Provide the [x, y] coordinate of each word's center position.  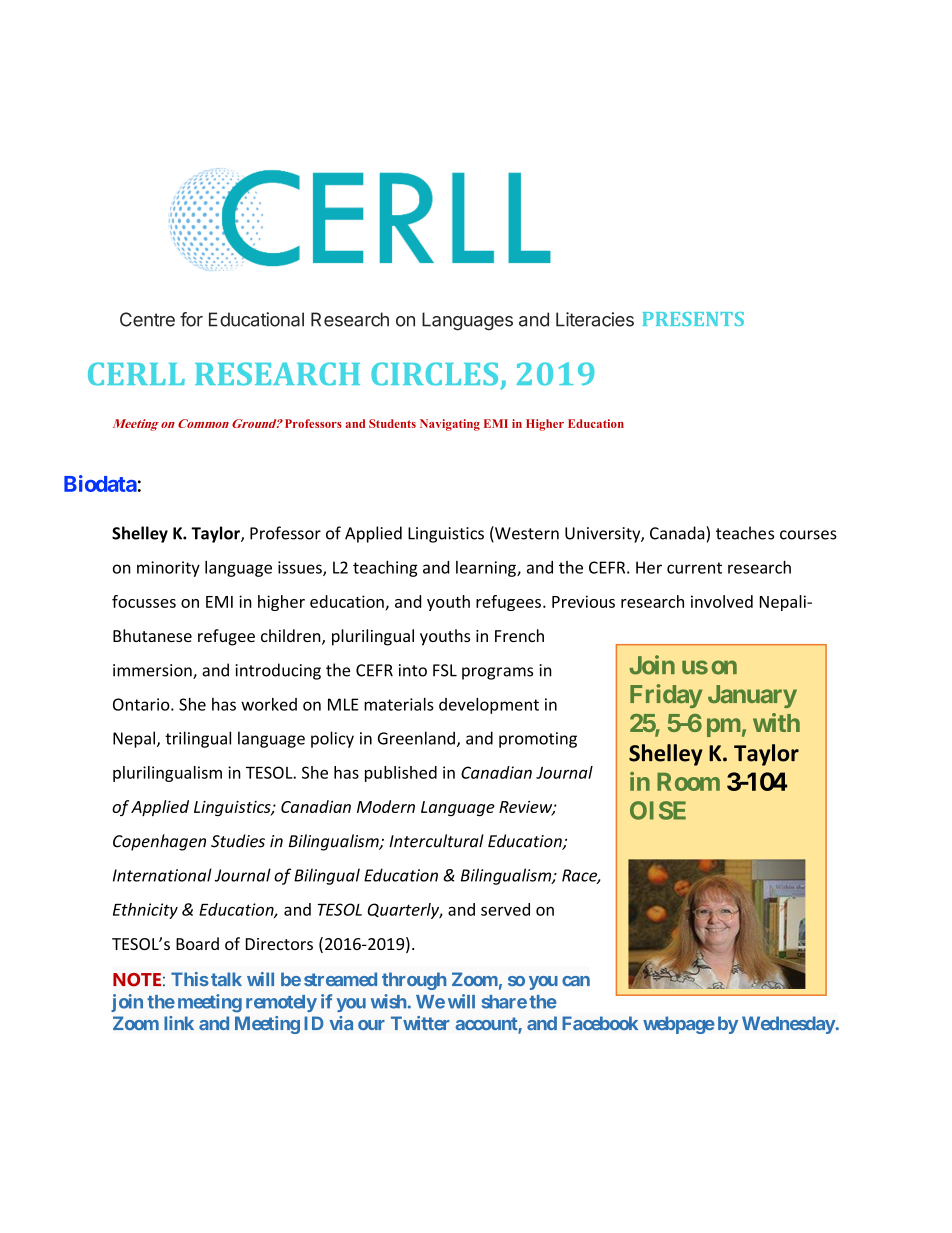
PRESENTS [693, 319]
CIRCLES [434, 374]
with [776, 722]
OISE [658, 810]
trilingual [198, 739]
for [191, 319]
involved [722, 601]
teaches [745, 533]
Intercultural [436, 841]
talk [226, 979]
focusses [144, 601]
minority [168, 569]
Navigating [450, 425]
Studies [238, 841]
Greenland [416, 738]
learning [487, 569]
